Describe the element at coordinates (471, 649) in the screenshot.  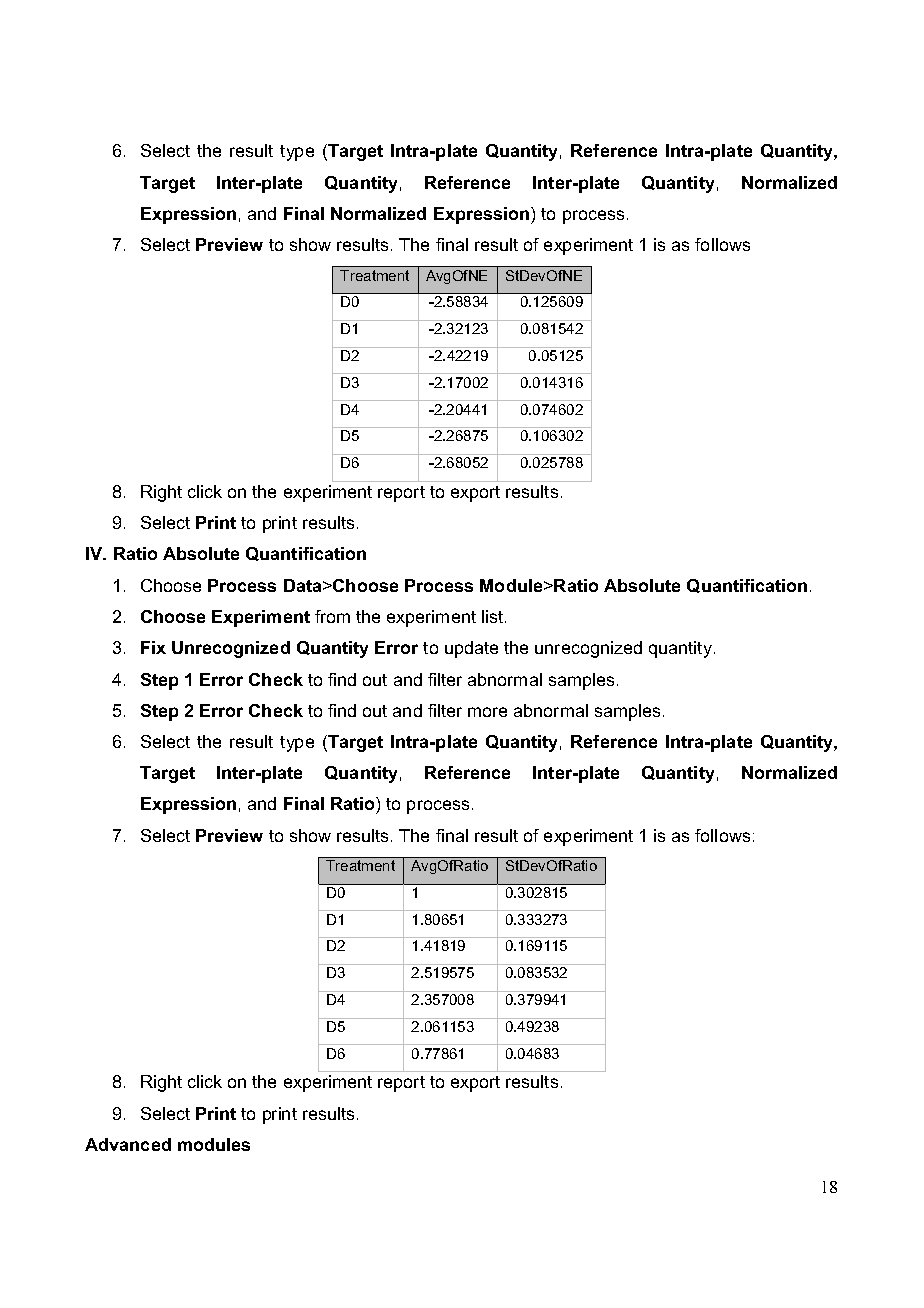
I see `update` at that location.
